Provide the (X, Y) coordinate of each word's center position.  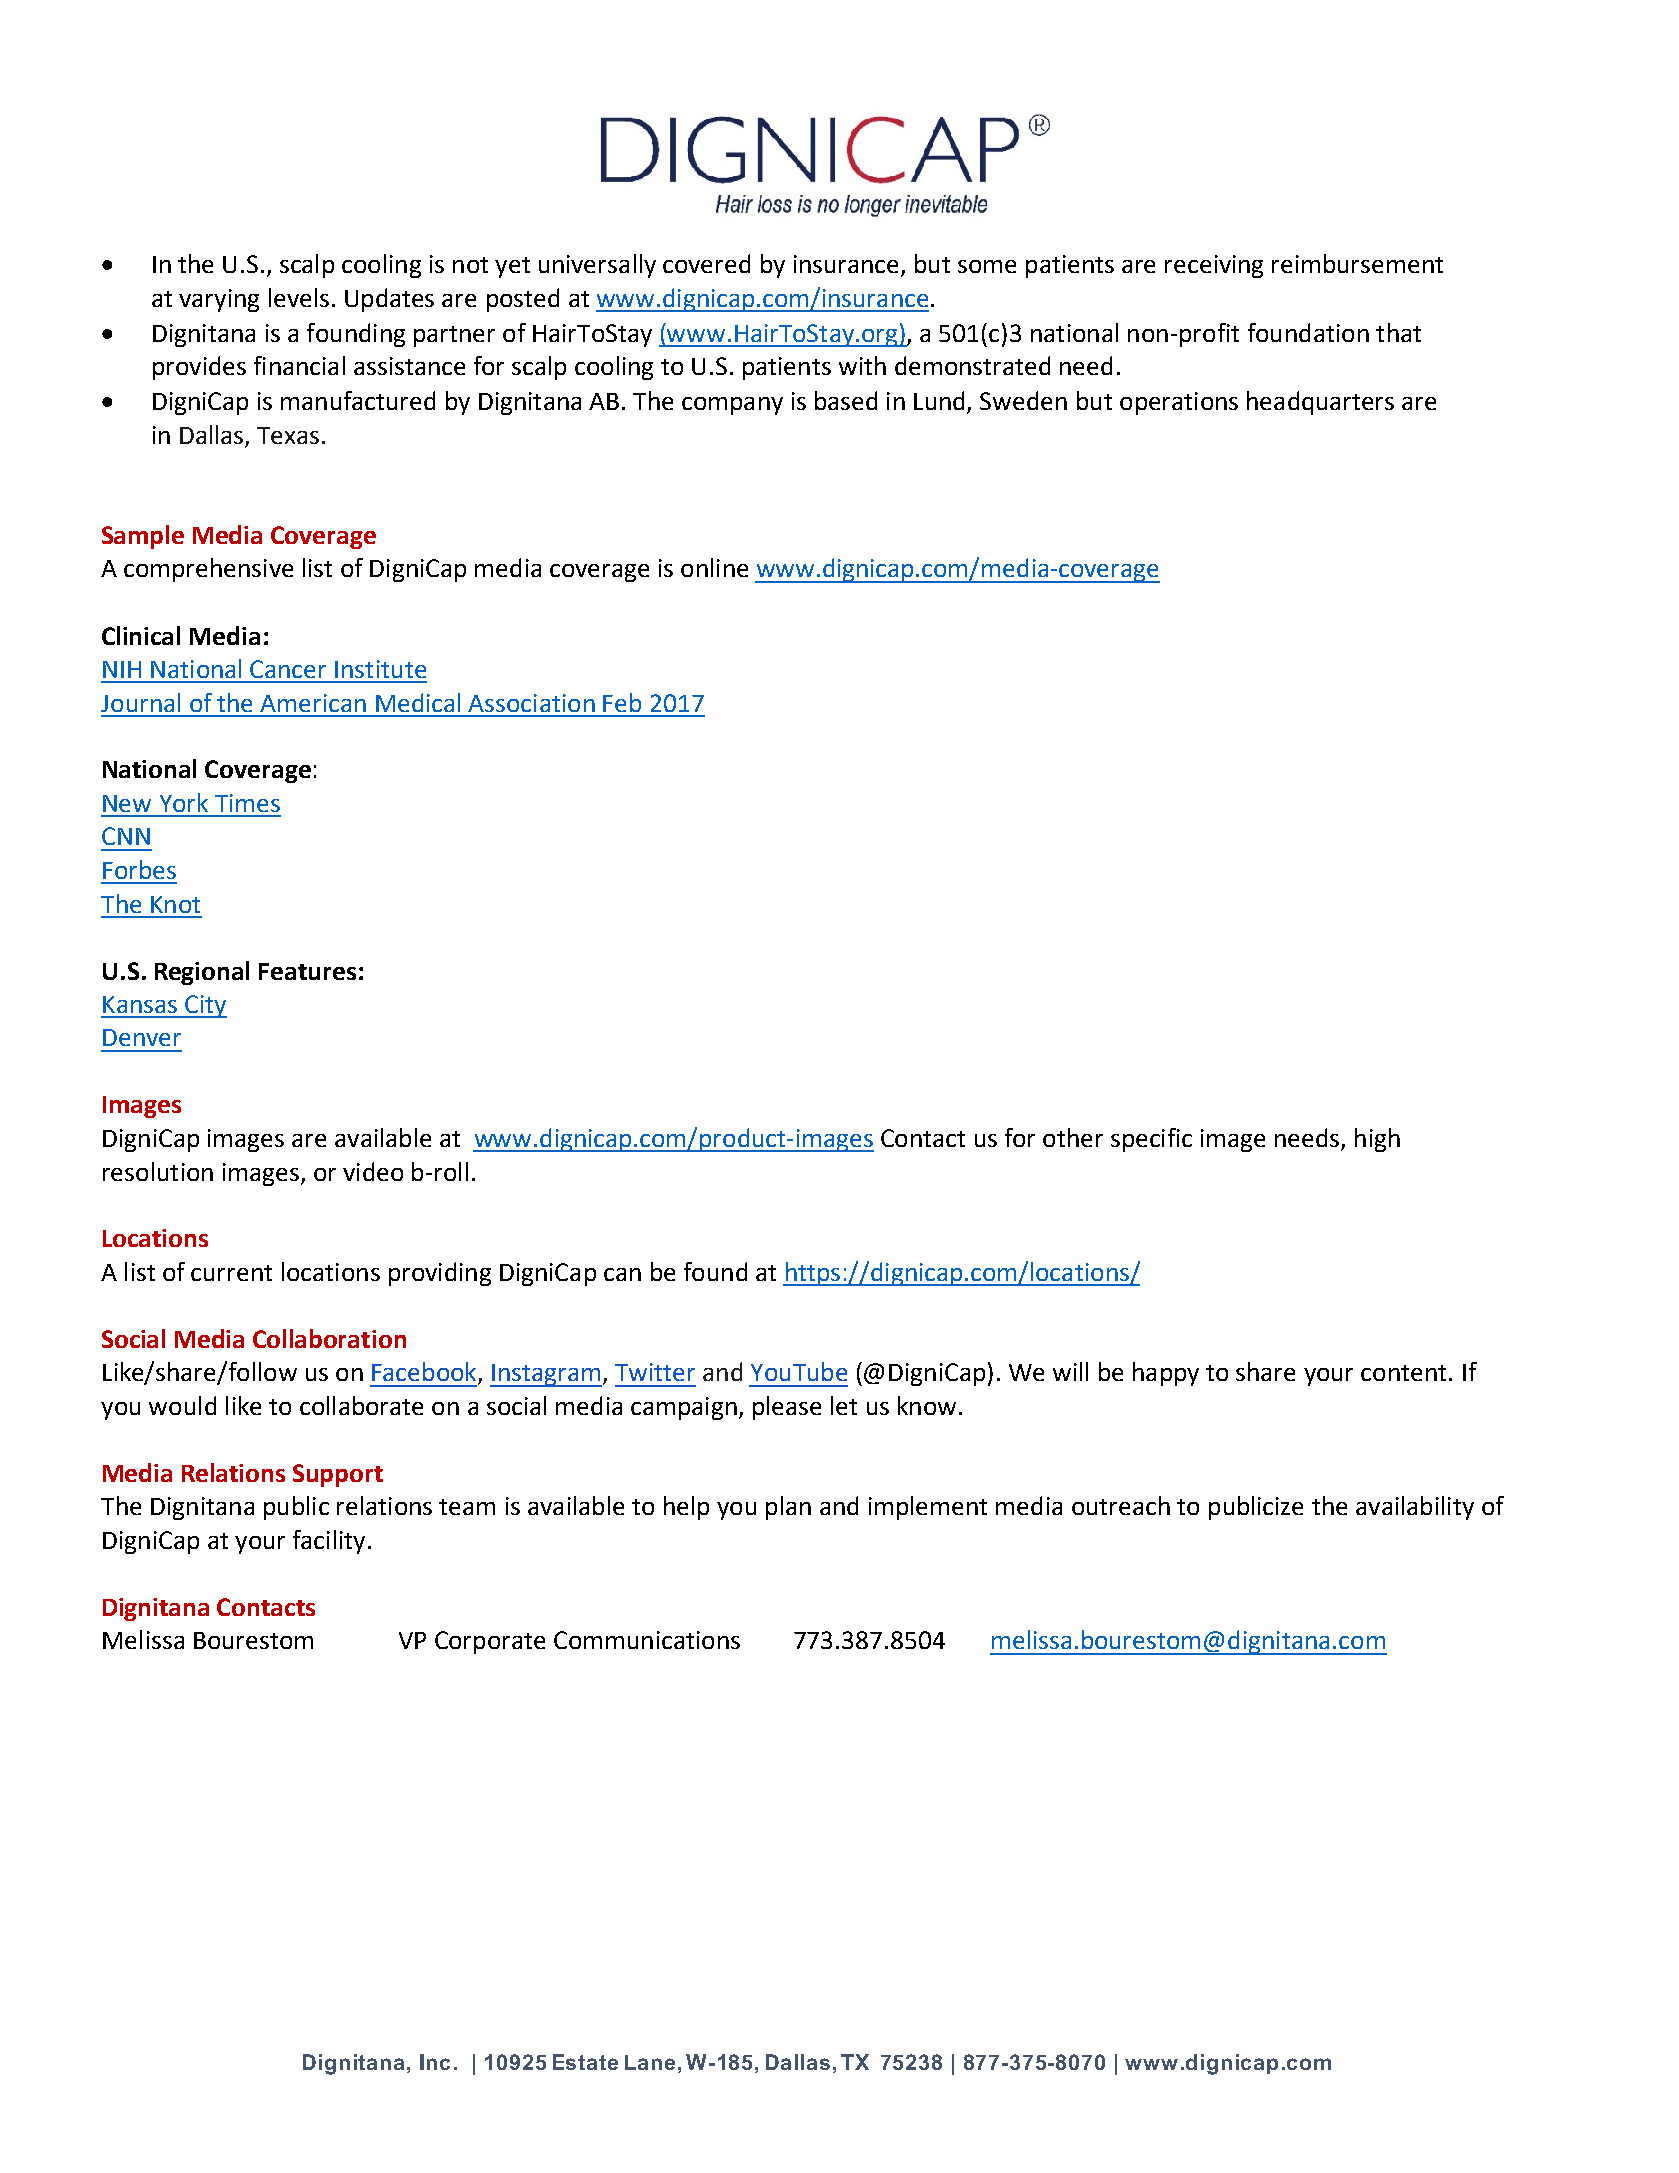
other (1073, 1137)
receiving (1214, 266)
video (373, 1171)
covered (706, 263)
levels (299, 297)
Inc (435, 2062)
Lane (650, 2062)
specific (1151, 1140)
